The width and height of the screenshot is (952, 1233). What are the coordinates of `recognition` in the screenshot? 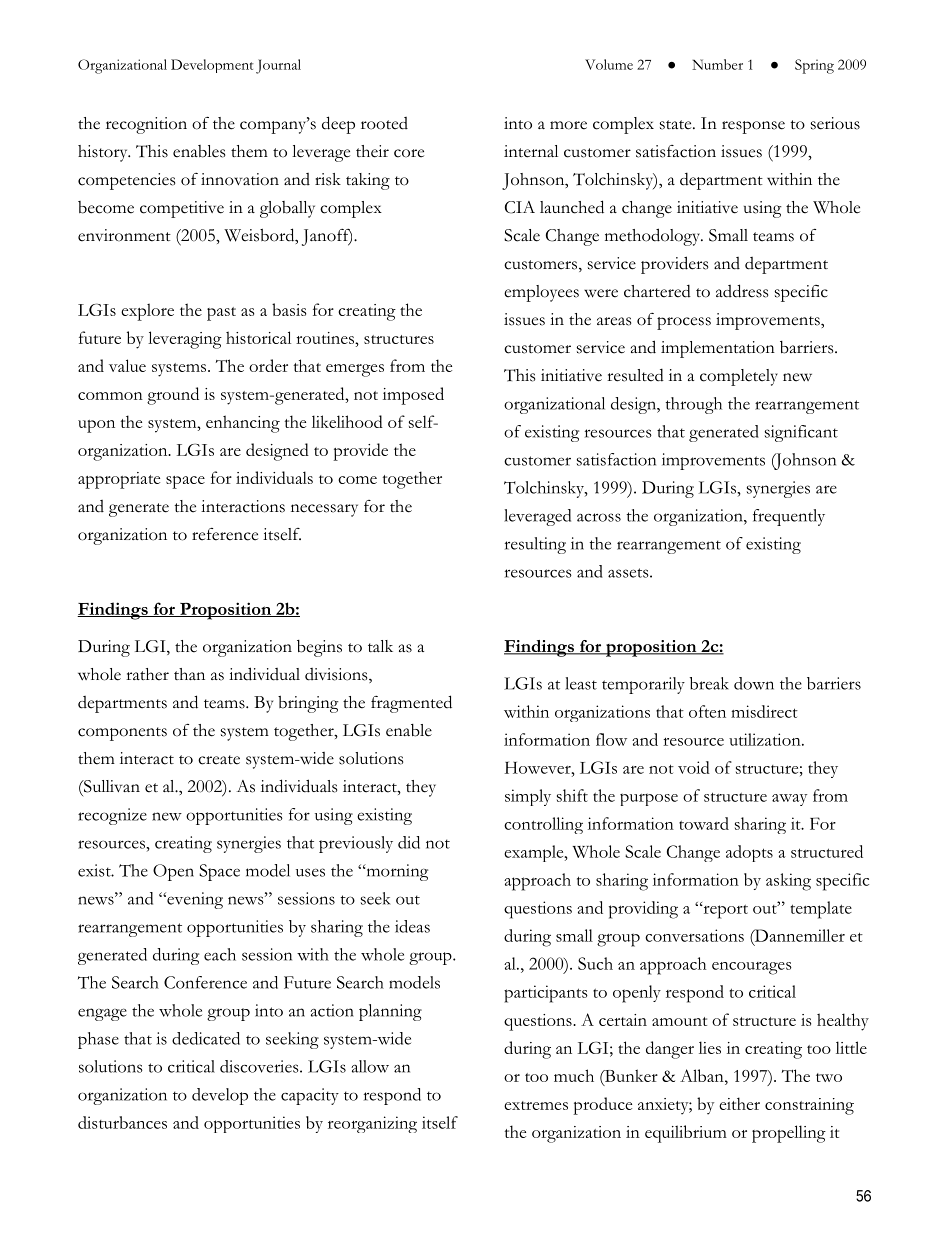 It's located at (146, 125).
